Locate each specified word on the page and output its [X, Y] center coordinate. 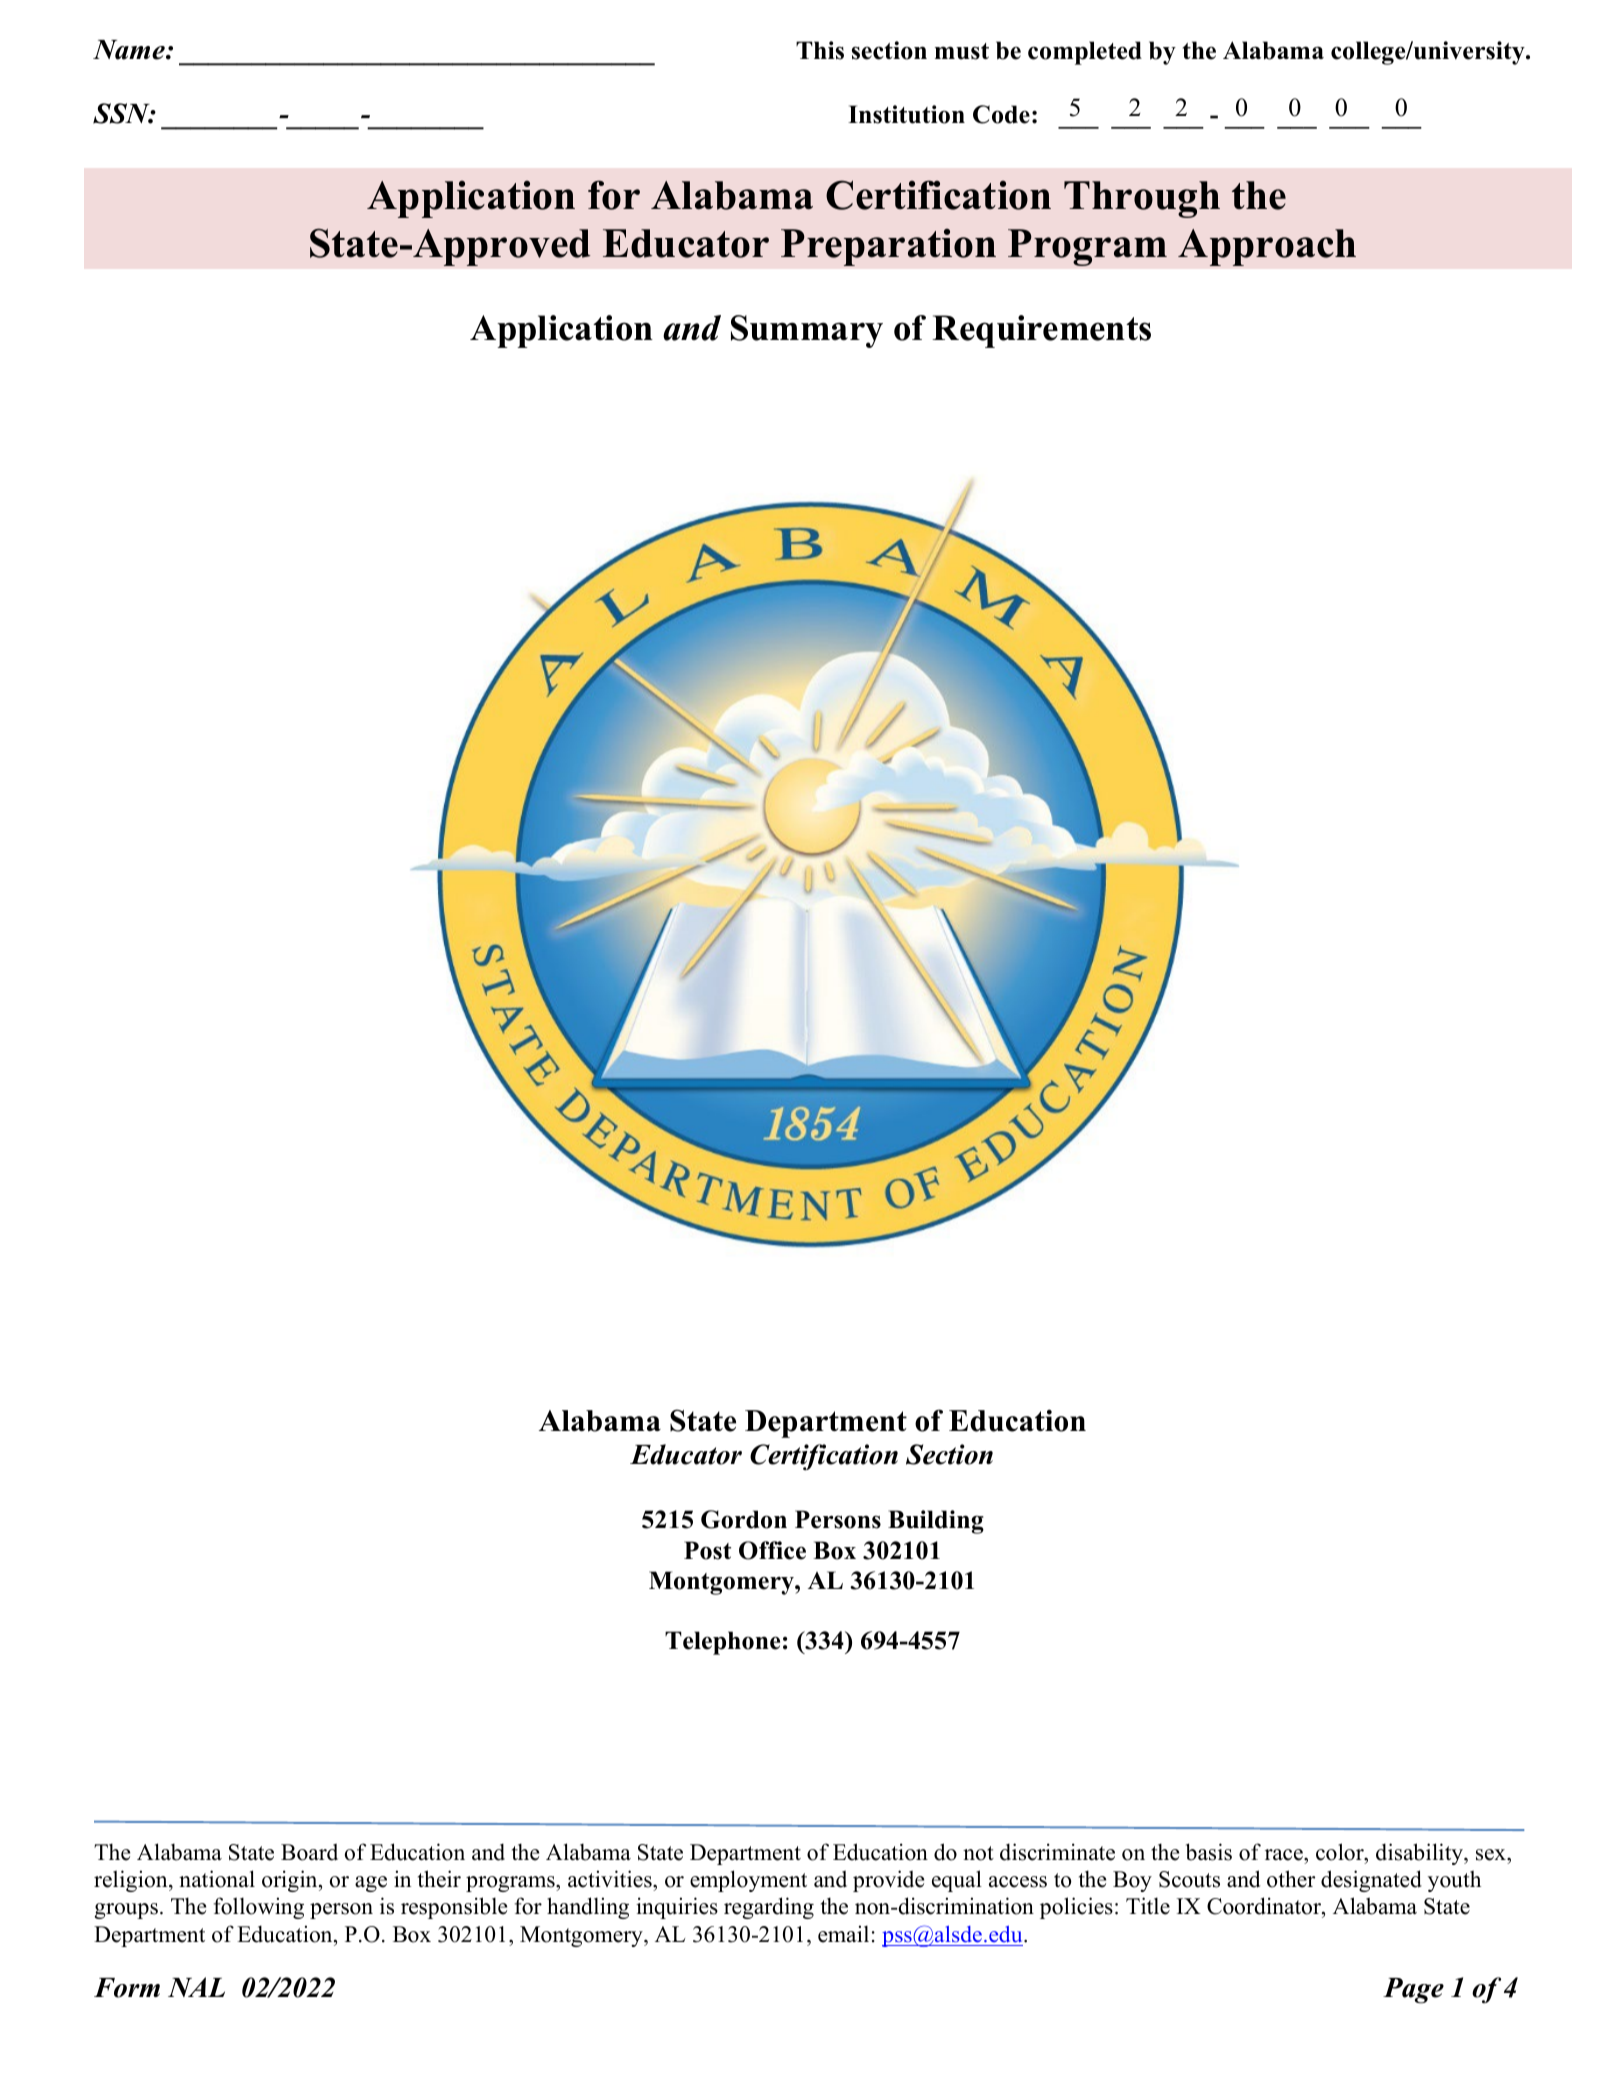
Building [936, 1522]
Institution [906, 114]
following [259, 1908]
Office [772, 1550]
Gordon [744, 1519]
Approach [1267, 247]
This [820, 50]
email [843, 1934]
